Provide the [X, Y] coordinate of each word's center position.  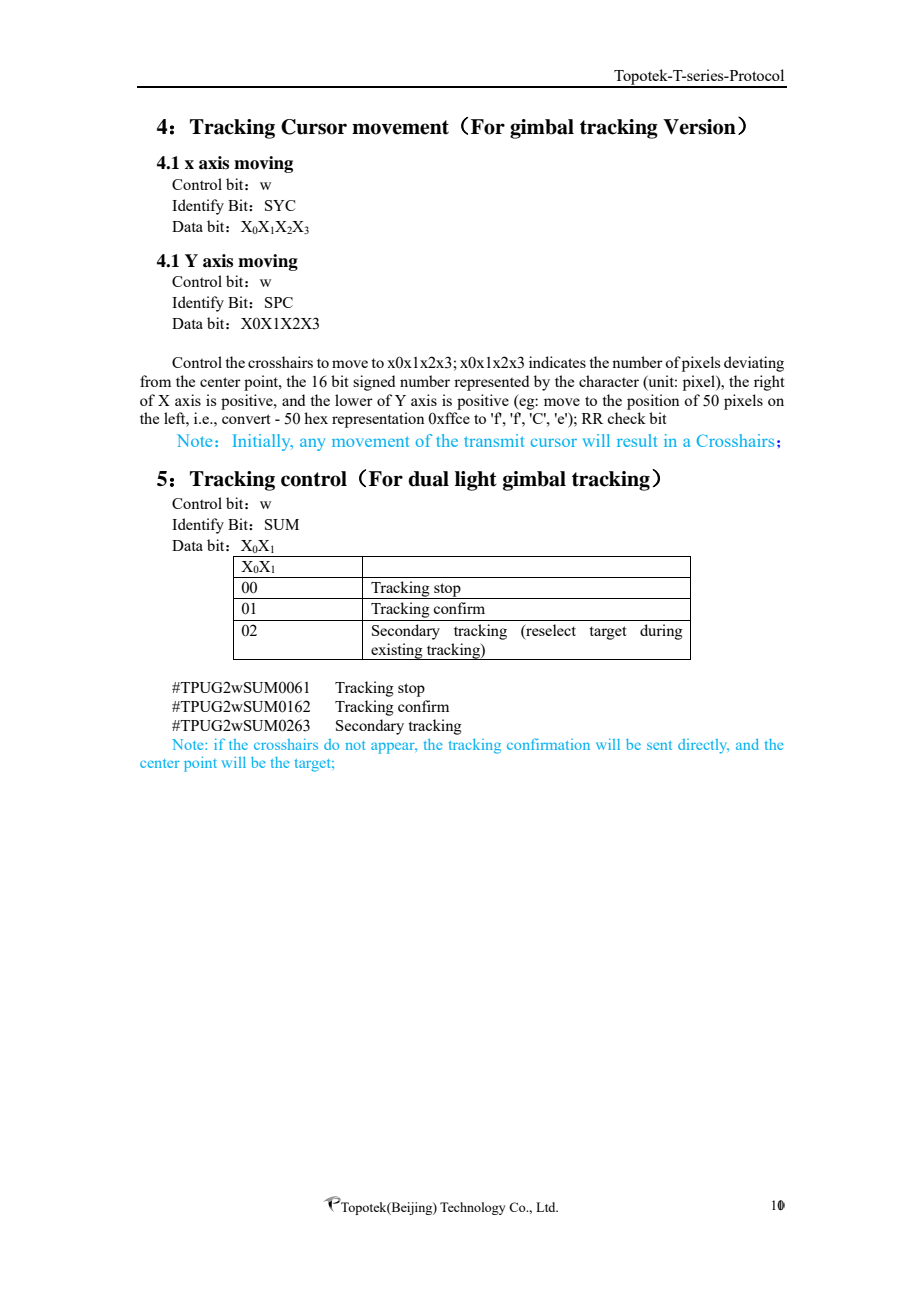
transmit [494, 440]
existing [397, 651]
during [661, 632]
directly [703, 746]
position [653, 402]
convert [246, 419]
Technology [473, 1208]
